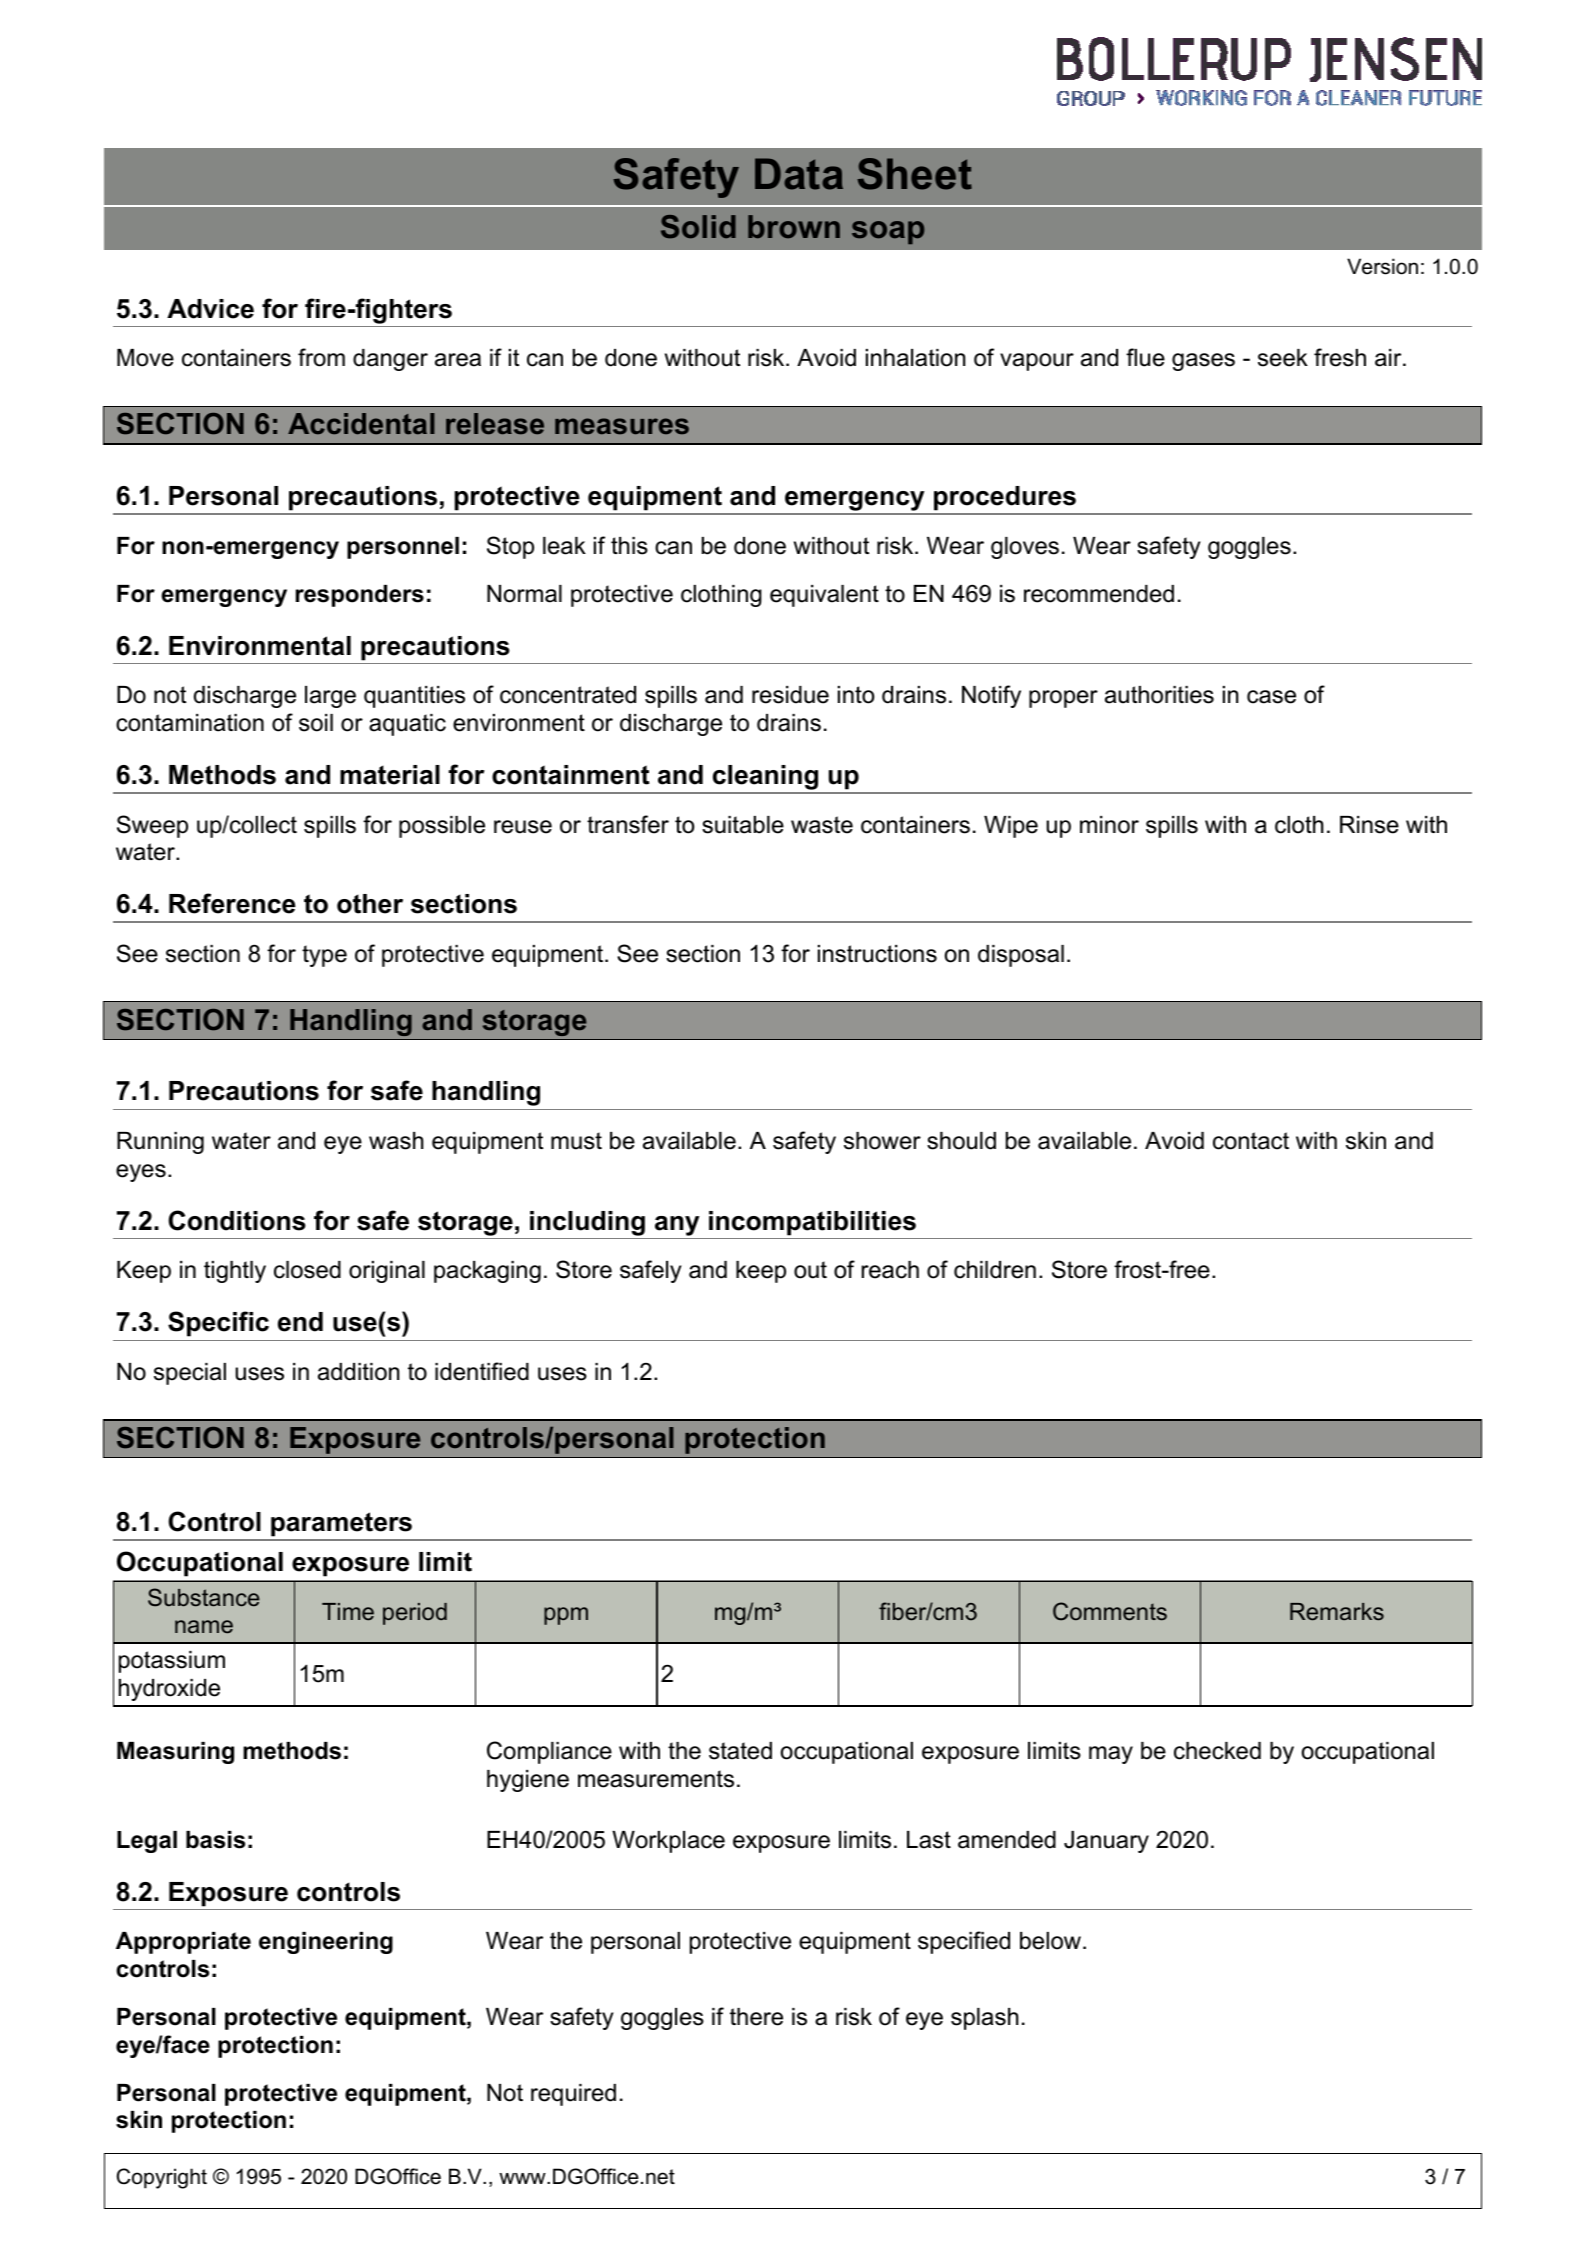 The image size is (1585, 2242). Describe the element at coordinates (162, 2178) in the image. I see `Copyright` at that location.
